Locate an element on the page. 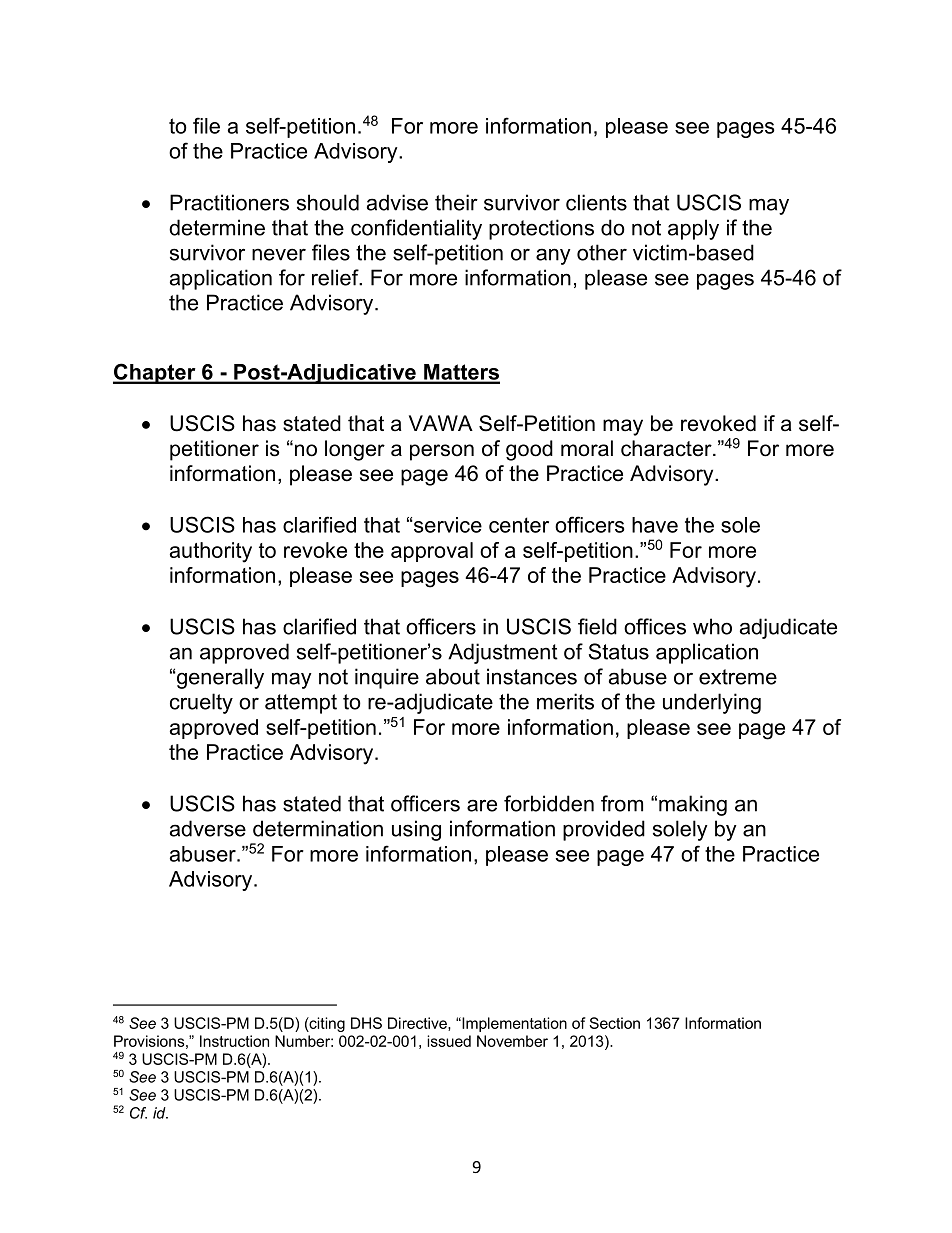  authority is located at coordinates (211, 552).
